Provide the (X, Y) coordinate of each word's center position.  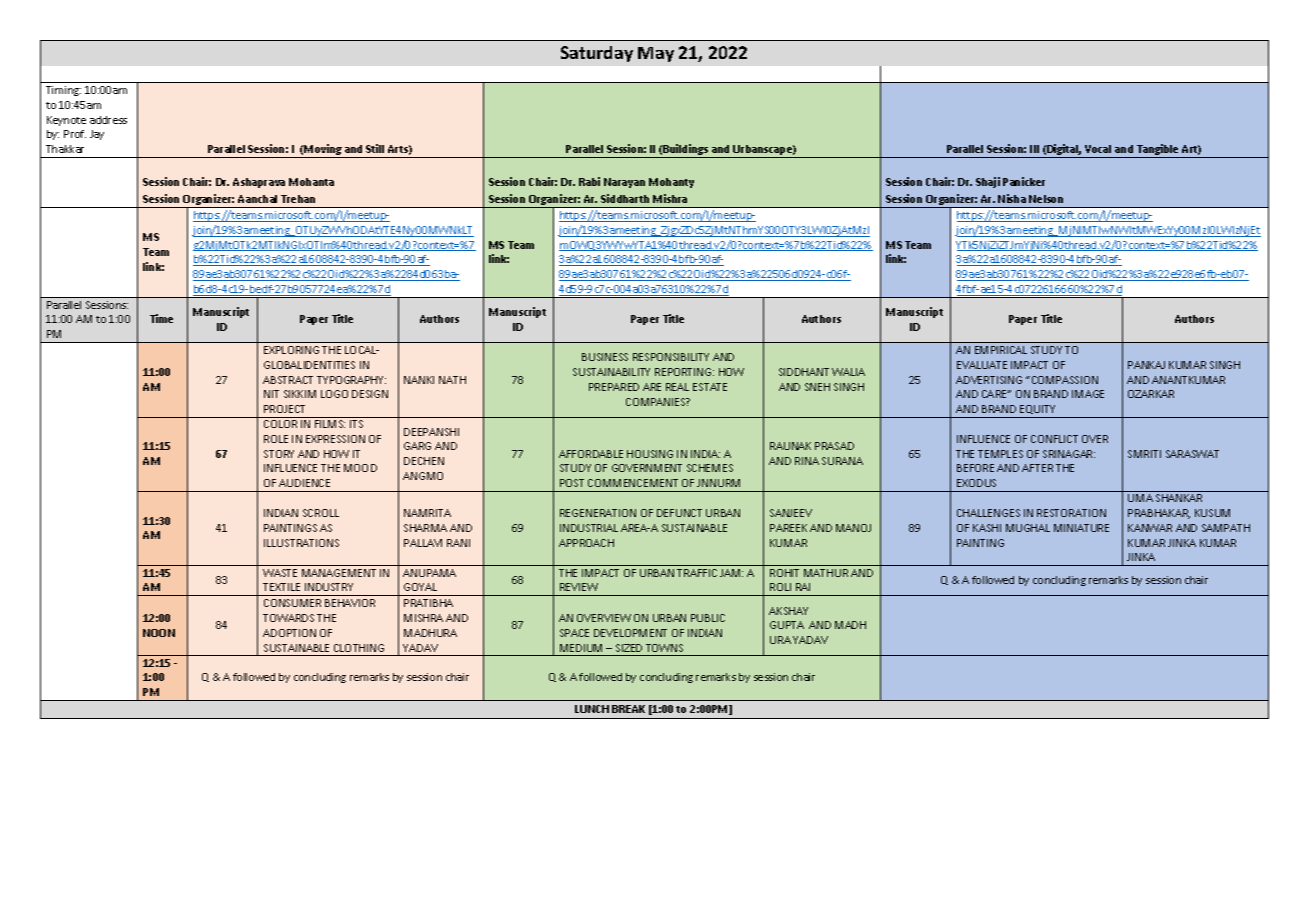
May (656, 54)
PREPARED (614, 387)
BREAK (628, 709)
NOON (159, 633)
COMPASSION (1063, 380)
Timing (63, 91)
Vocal (1098, 149)
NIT (271, 394)
